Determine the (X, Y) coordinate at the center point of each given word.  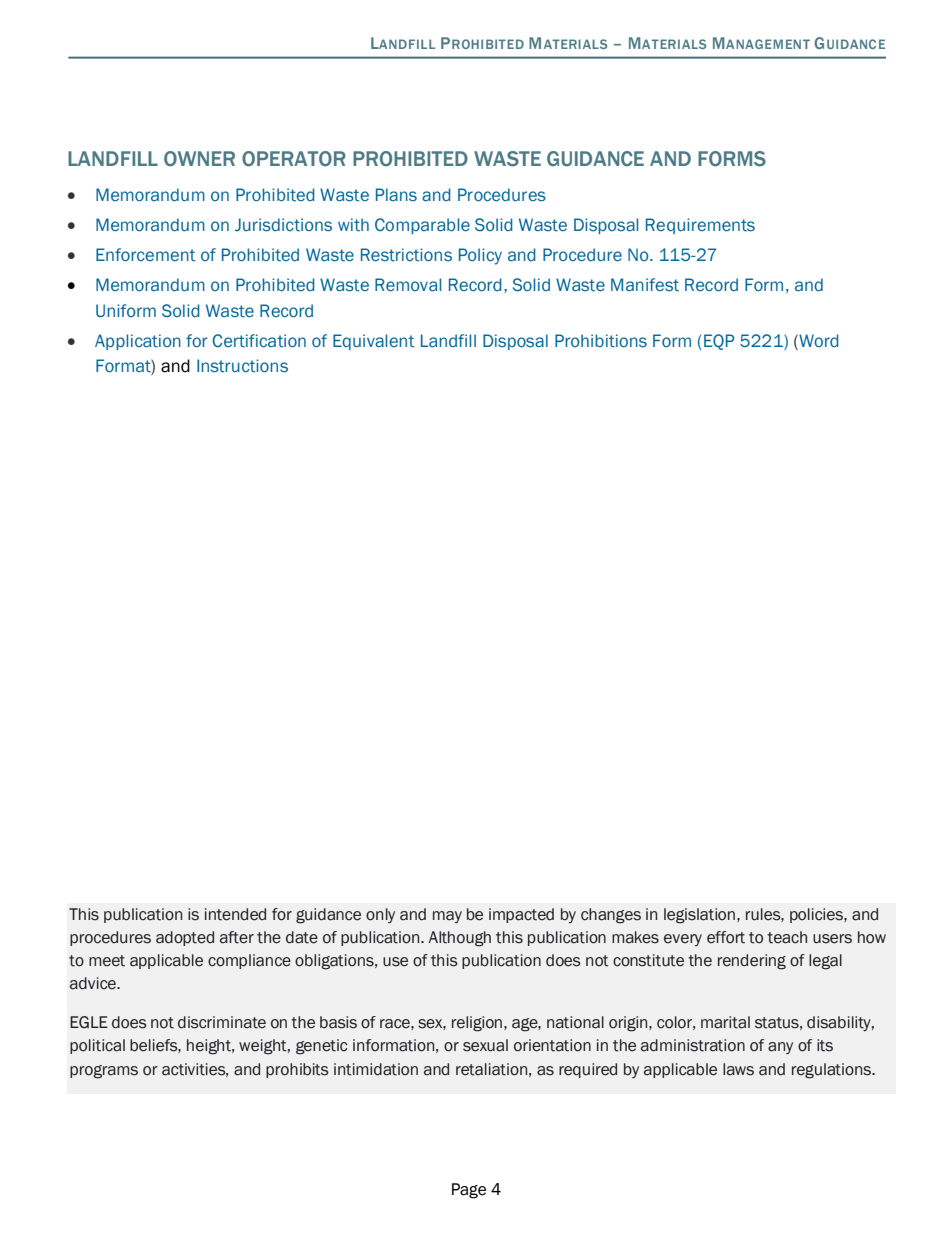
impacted (521, 915)
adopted (185, 938)
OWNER (199, 159)
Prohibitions (601, 341)
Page (469, 1191)
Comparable (422, 226)
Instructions (242, 366)
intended (235, 914)
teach (787, 937)
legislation (699, 916)
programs (104, 1072)
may (447, 917)
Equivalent (373, 342)
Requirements (700, 226)
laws (738, 1069)
